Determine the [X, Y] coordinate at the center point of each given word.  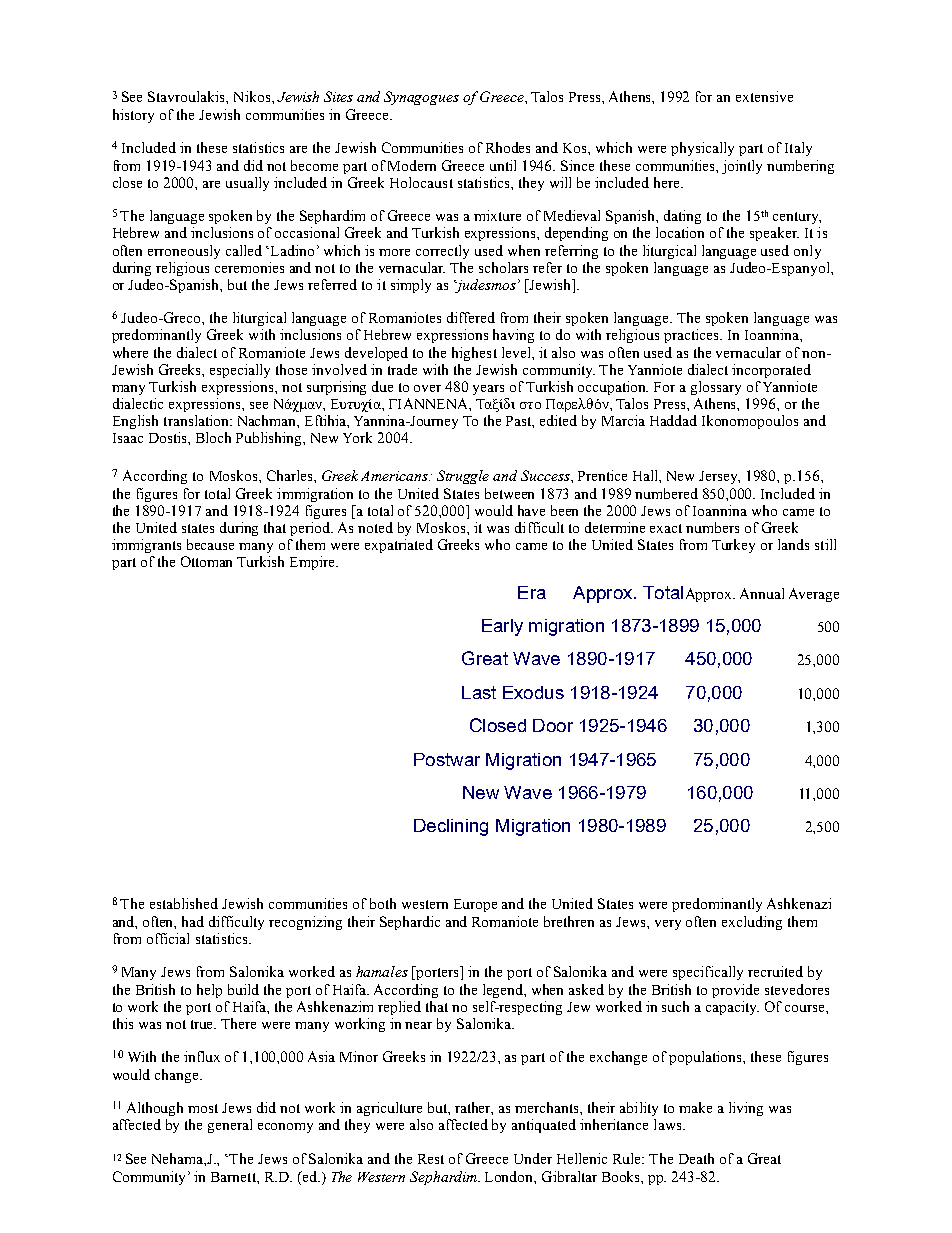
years [488, 390]
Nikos [253, 96]
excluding [752, 923]
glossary [716, 388]
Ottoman [206, 561]
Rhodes [508, 147]
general [230, 1126]
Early [502, 627]
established [184, 903]
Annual [762, 593]
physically [702, 149]
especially [240, 371]
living [746, 1109]
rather [474, 1108]
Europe [475, 905]
